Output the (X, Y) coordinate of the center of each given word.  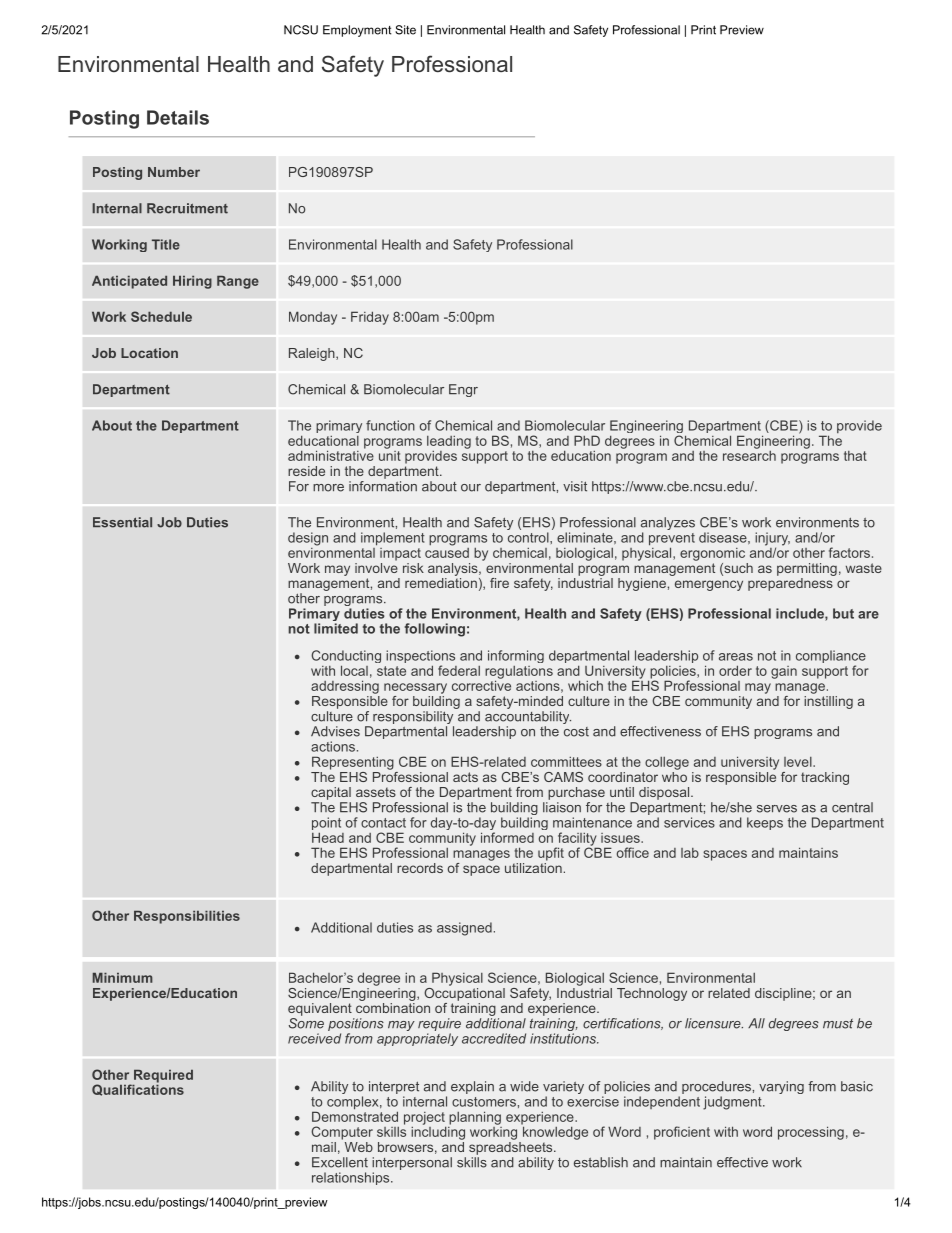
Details (178, 117)
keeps (765, 823)
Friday (370, 318)
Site (405, 30)
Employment (357, 31)
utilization (533, 866)
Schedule (161, 316)
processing (811, 1133)
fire (499, 583)
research (749, 454)
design (308, 539)
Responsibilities (187, 917)
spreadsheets (512, 1147)
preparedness (791, 583)
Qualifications (138, 1089)
